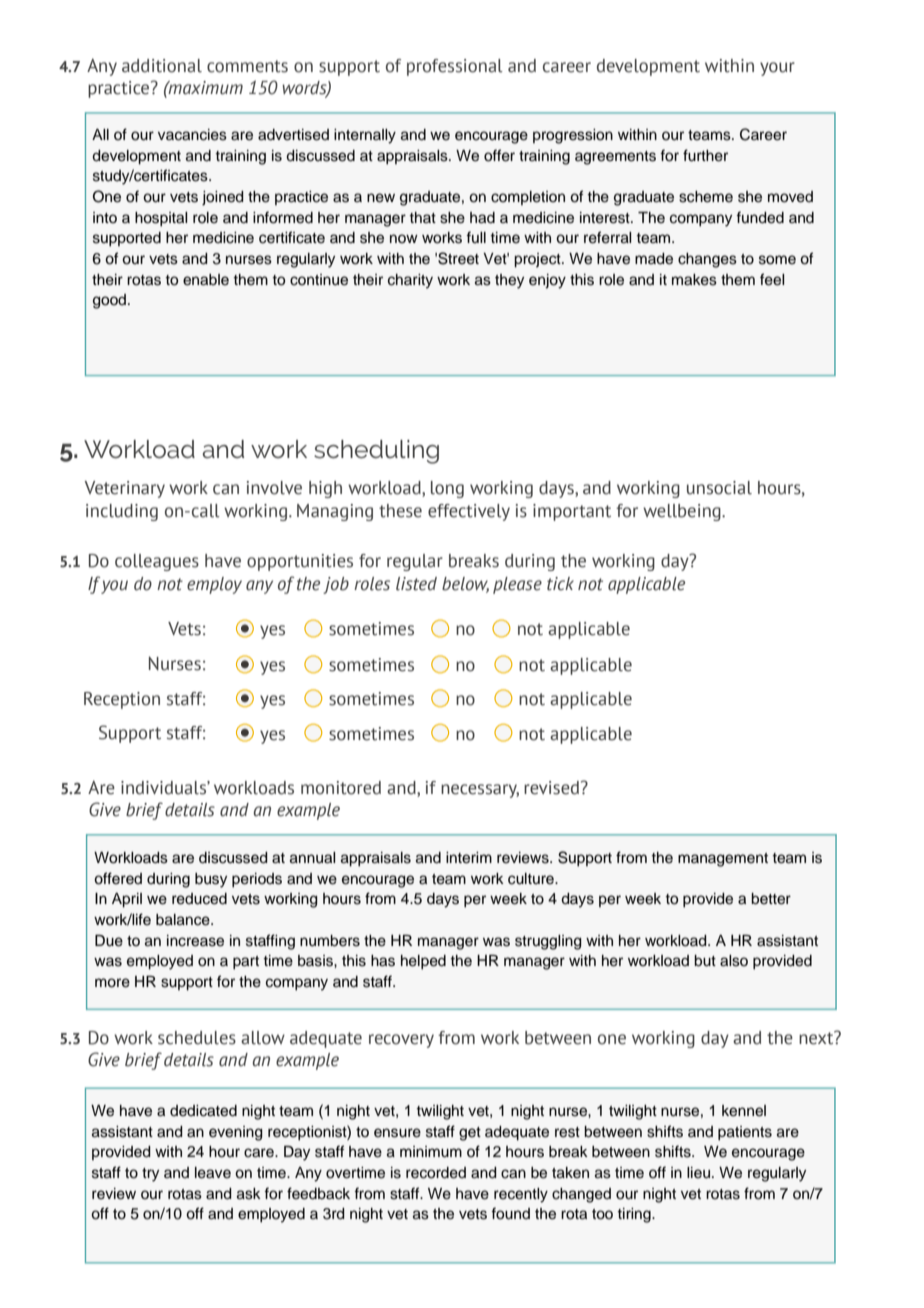 The height and width of the page is (1308, 924). Describe the element at coordinates (447, 489) in the page. I see `long` at that location.
